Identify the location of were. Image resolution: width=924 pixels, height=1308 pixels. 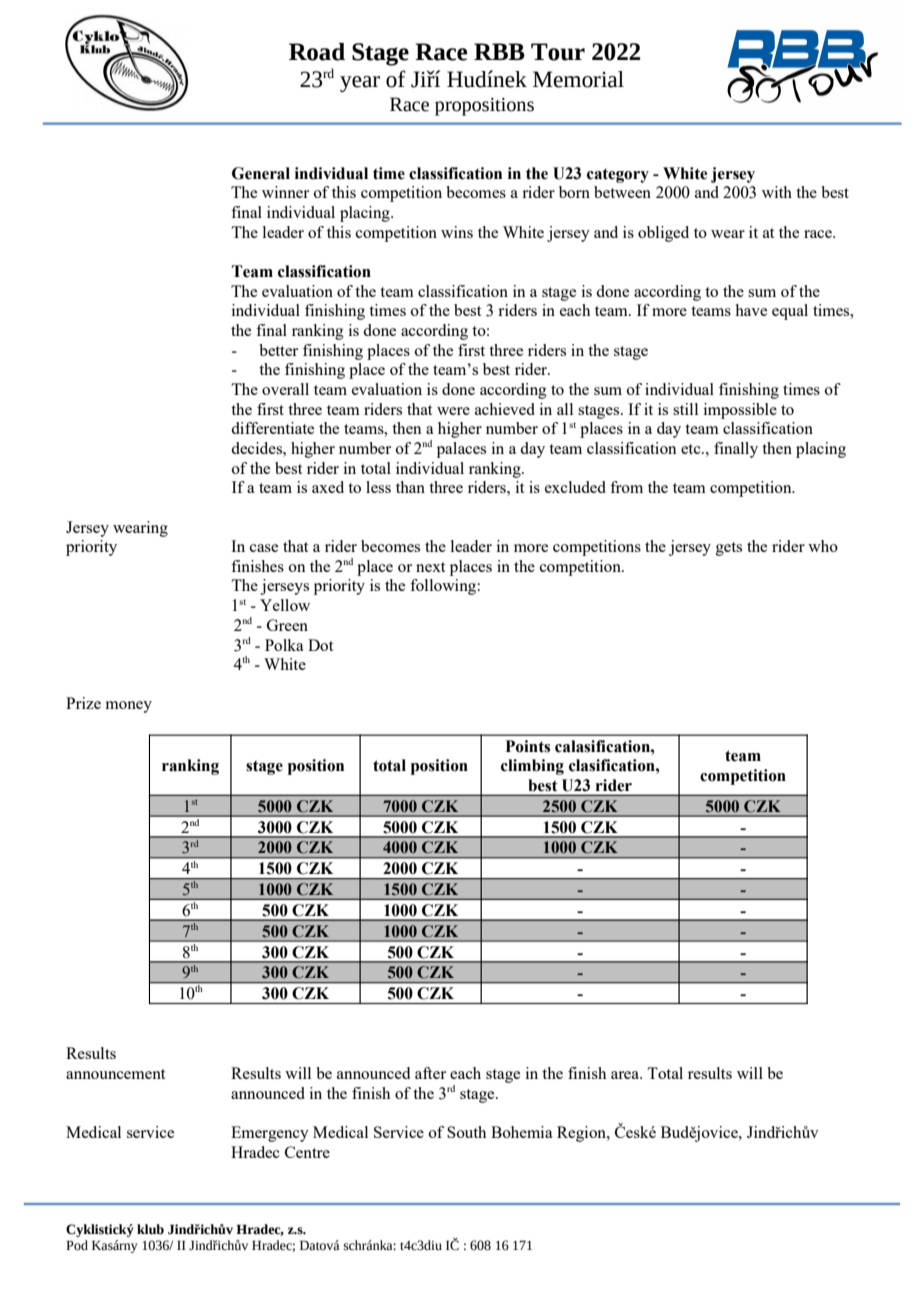
(453, 411).
